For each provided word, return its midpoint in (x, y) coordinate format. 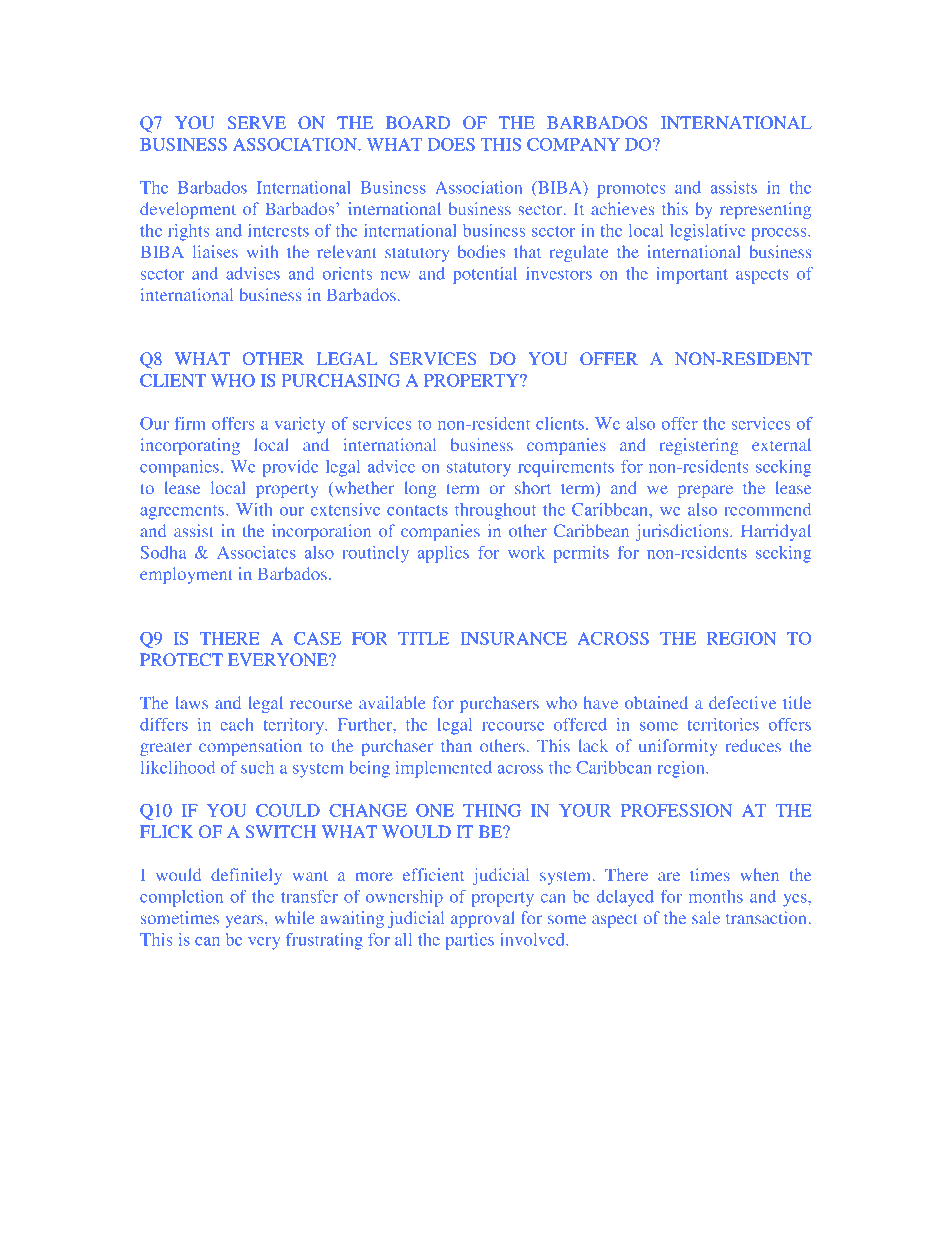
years (246, 921)
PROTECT (181, 660)
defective (742, 702)
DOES (451, 144)
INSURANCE (513, 638)
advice (391, 466)
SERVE (256, 123)
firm (190, 423)
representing (765, 210)
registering (699, 446)
